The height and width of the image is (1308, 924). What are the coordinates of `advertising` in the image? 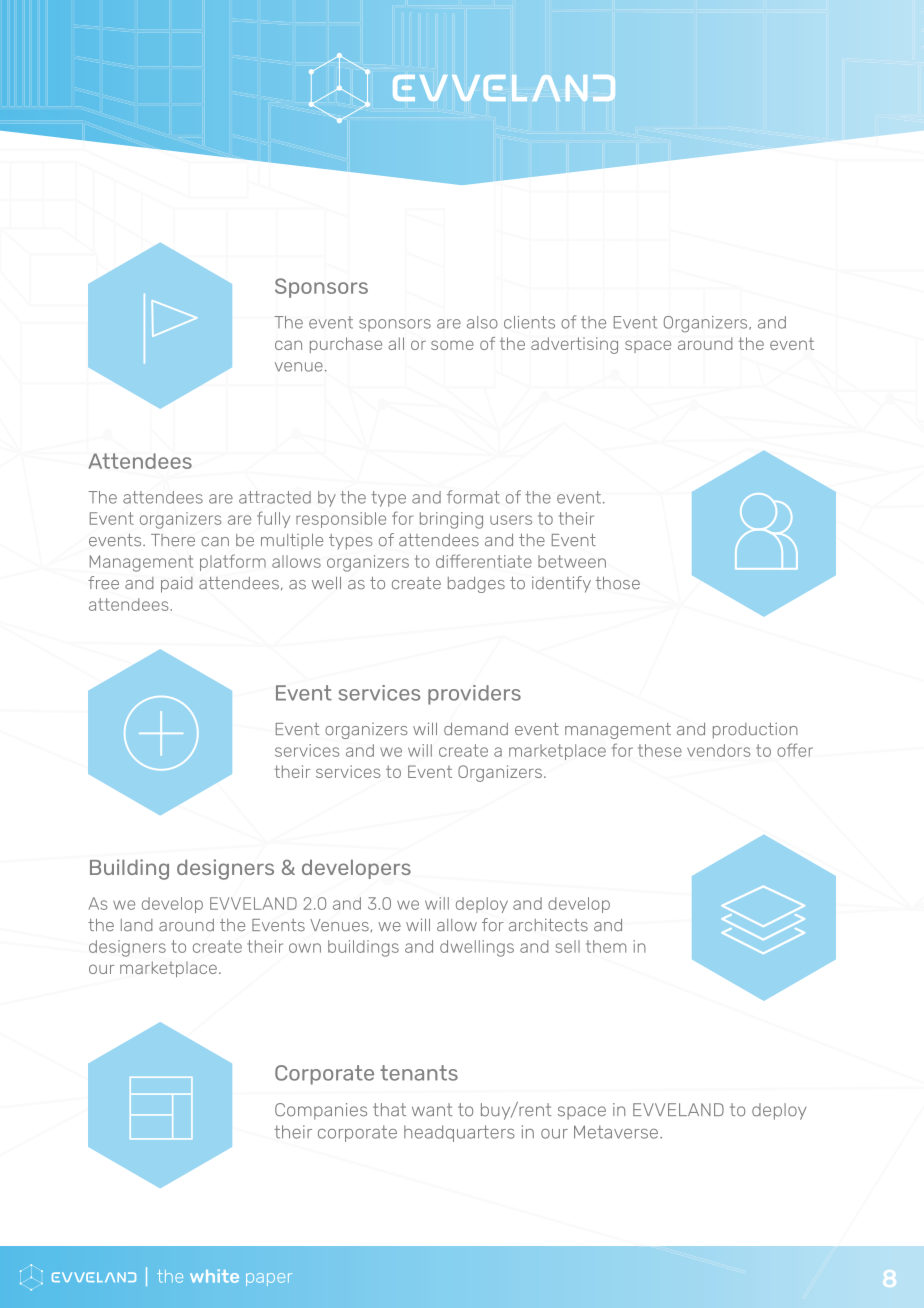 It's located at (574, 345).
